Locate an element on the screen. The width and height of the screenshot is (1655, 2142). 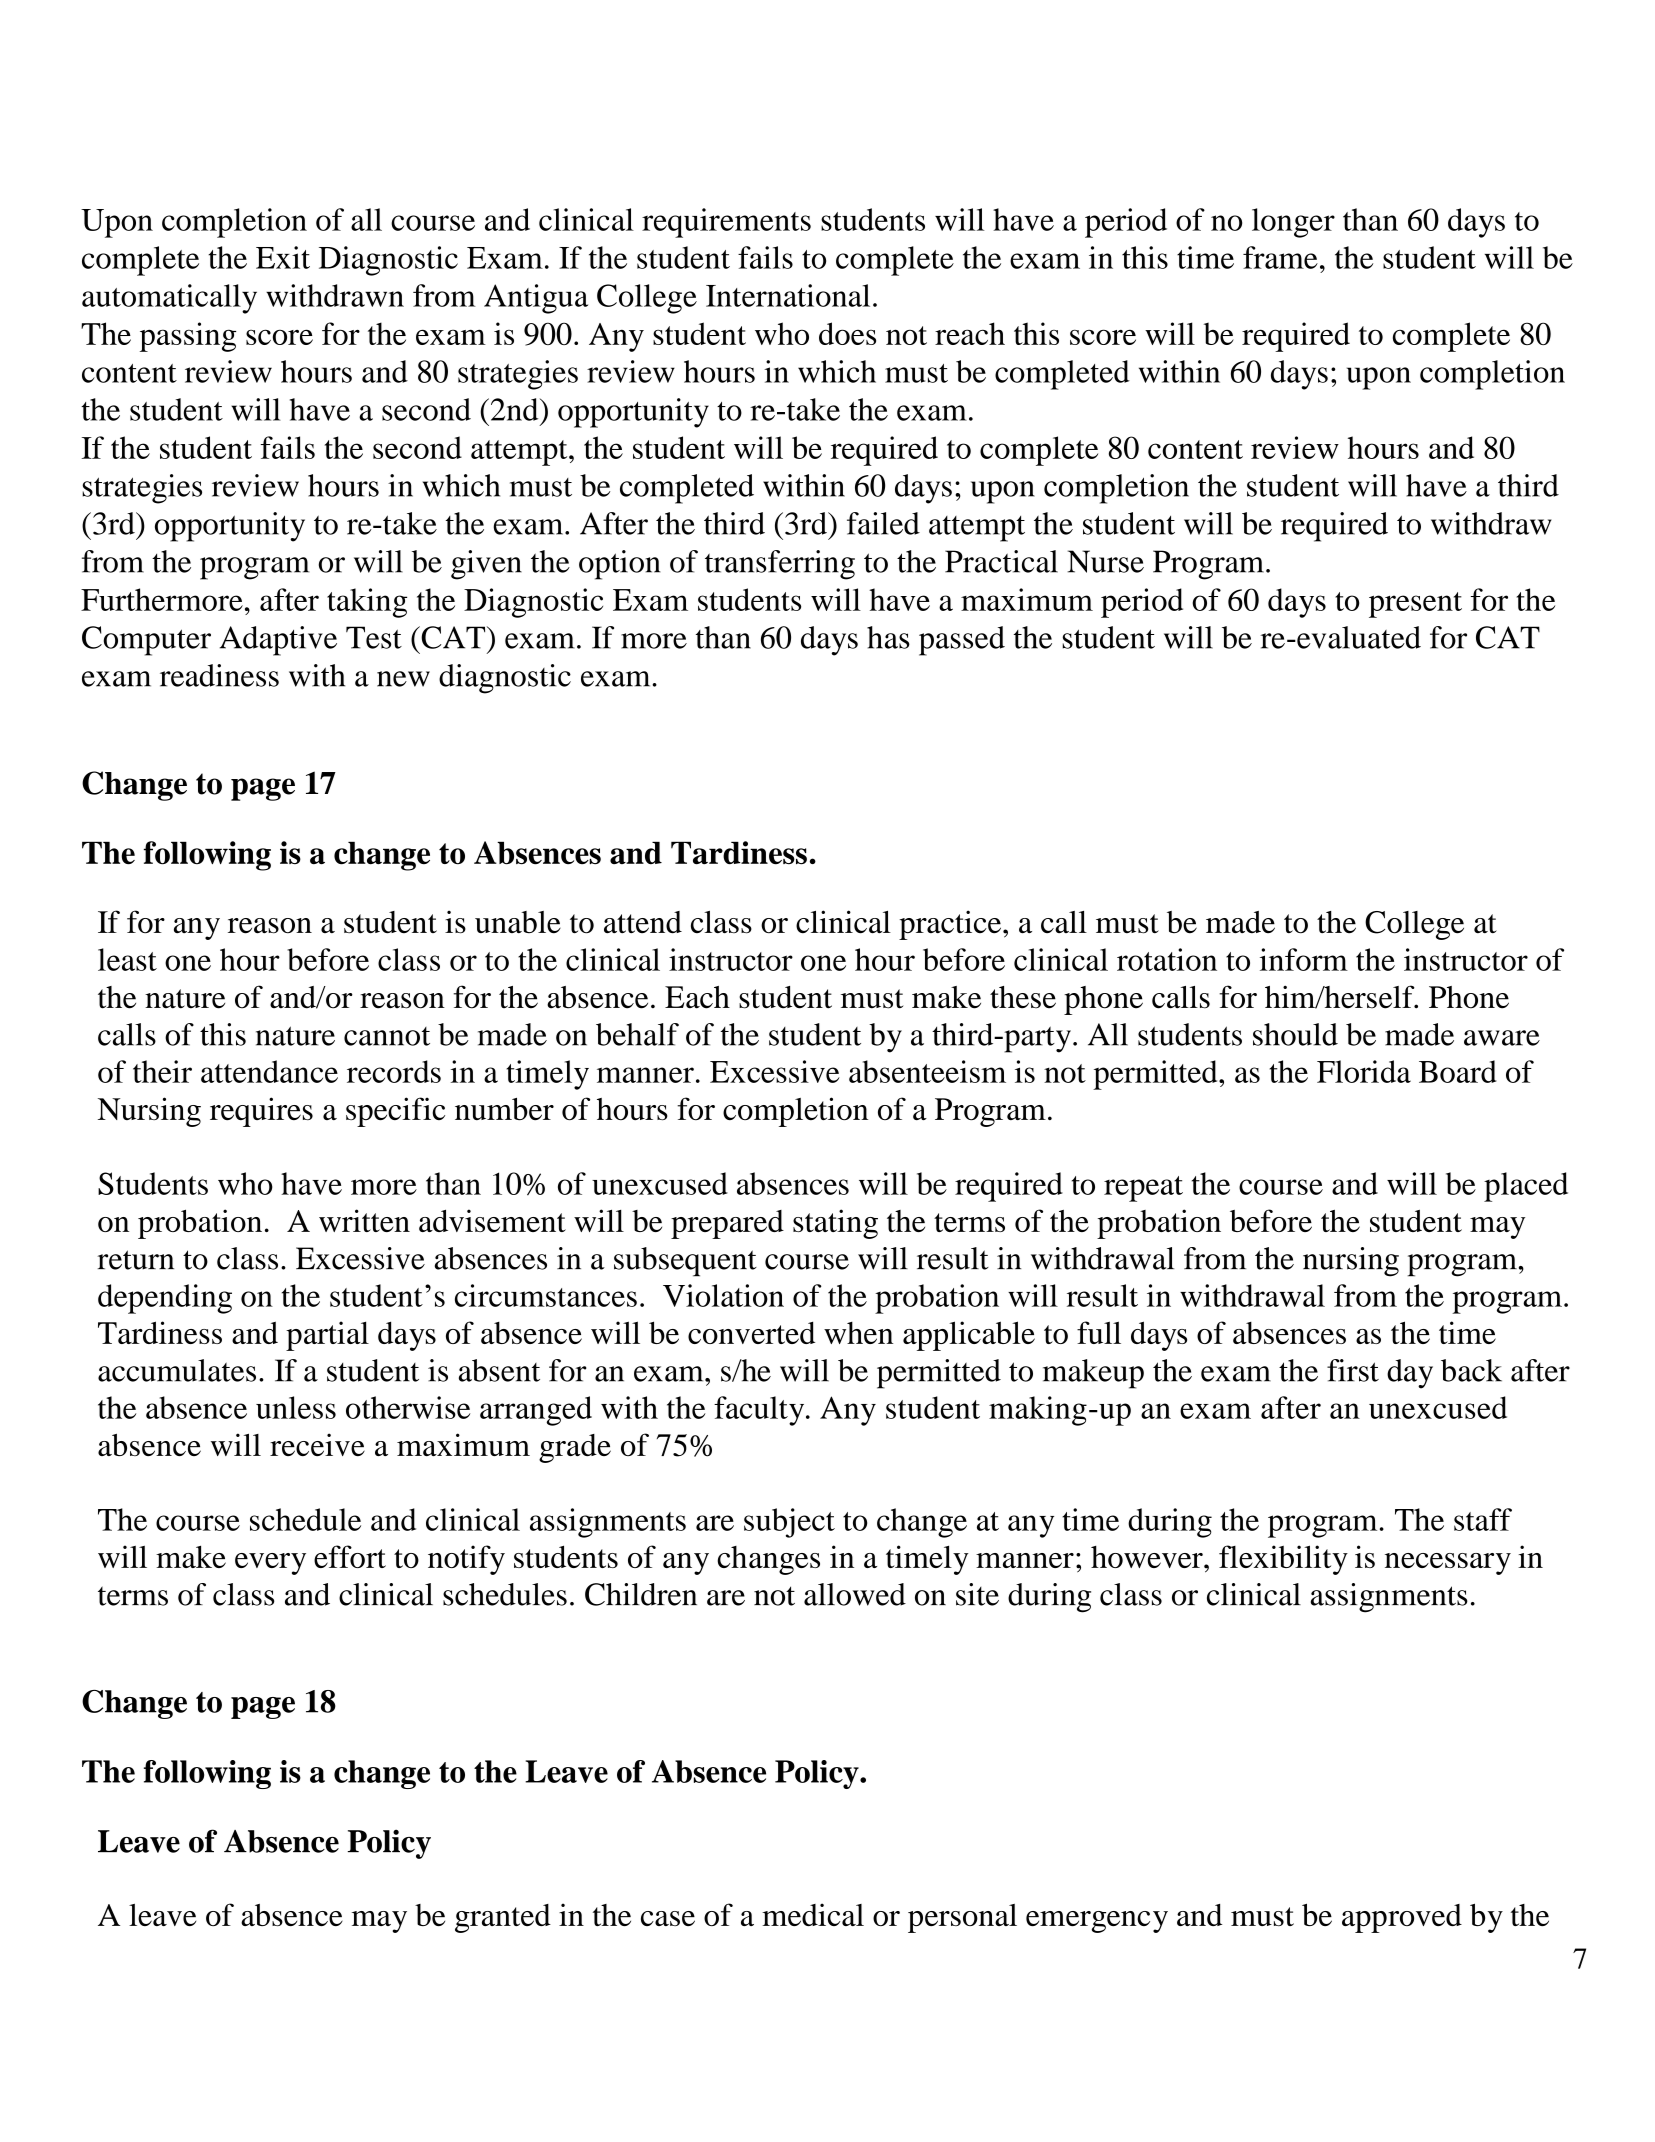
has is located at coordinates (888, 637).
